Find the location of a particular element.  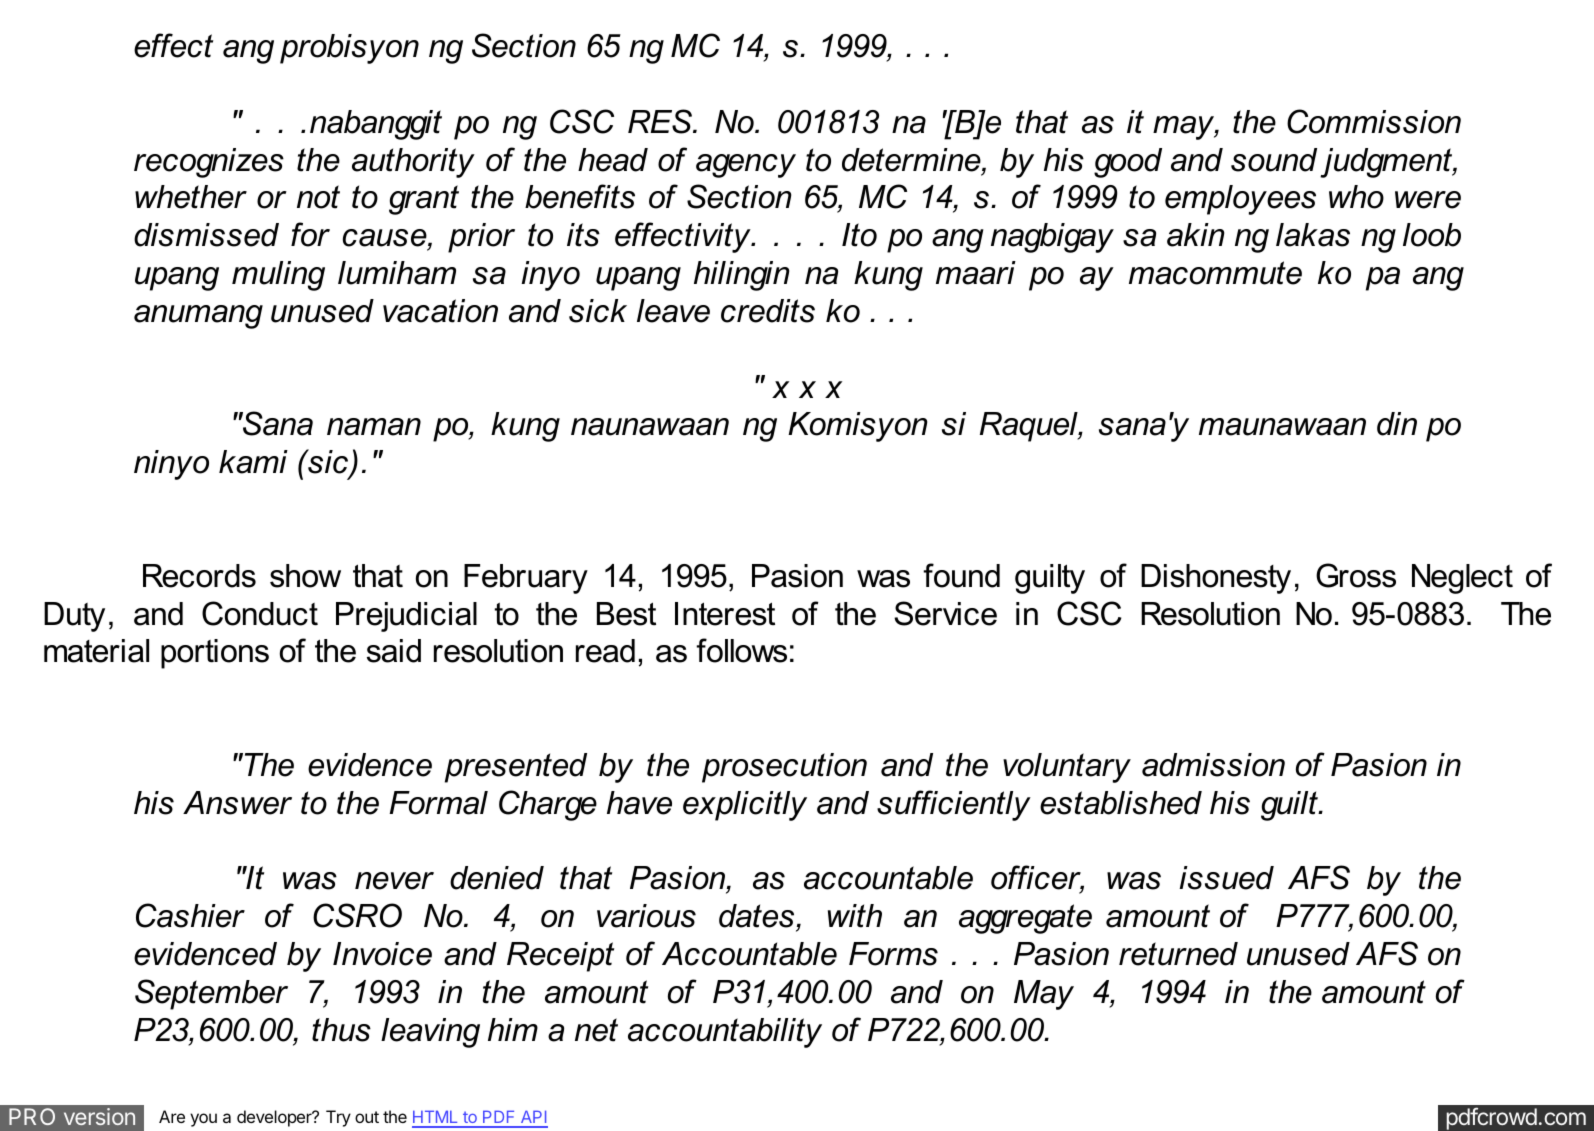

kami is located at coordinates (253, 462).
